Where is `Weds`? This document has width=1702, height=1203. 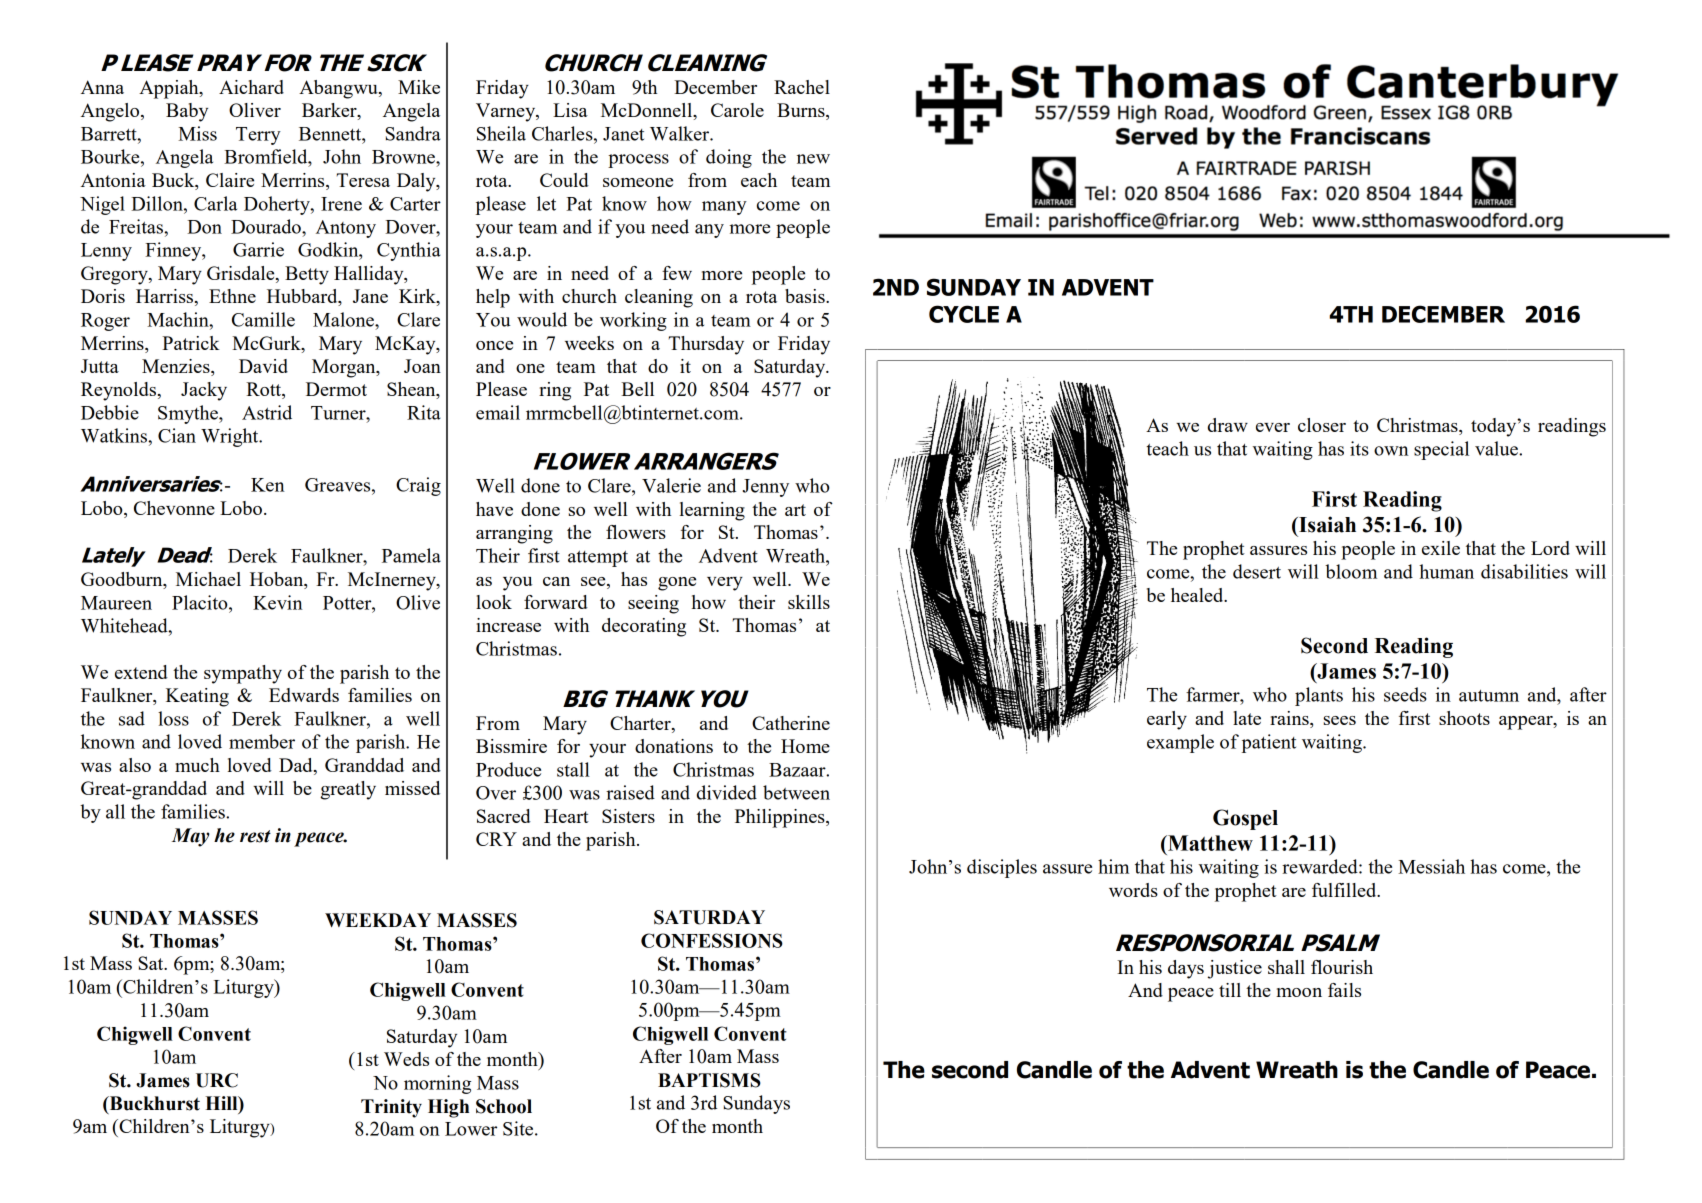
Weds is located at coordinates (406, 1059).
